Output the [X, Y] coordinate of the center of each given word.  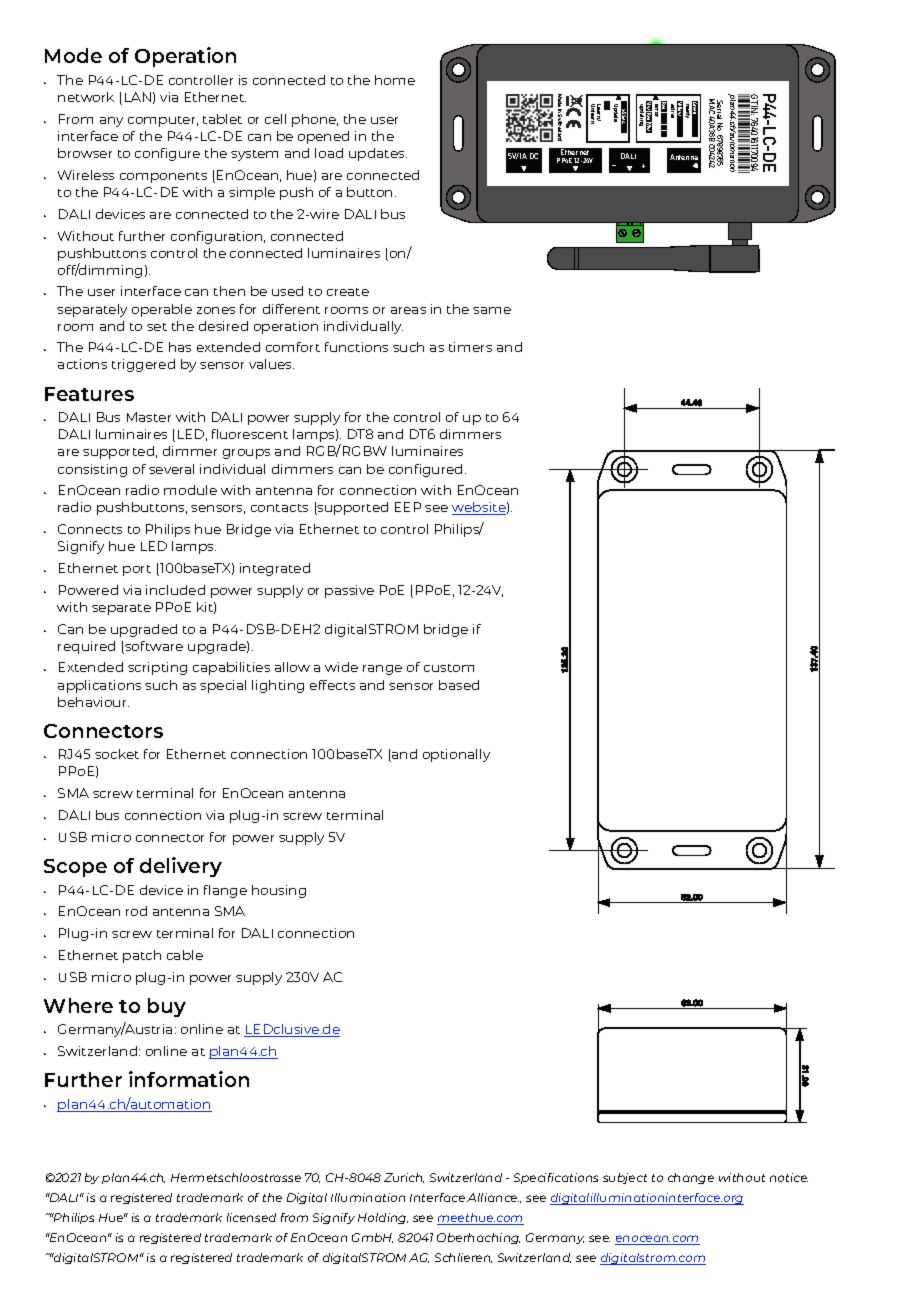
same [492, 310]
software [153, 647]
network [86, 97]
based [459, 685]
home [395, 80]
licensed [251, 1217]
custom [449, 668]
